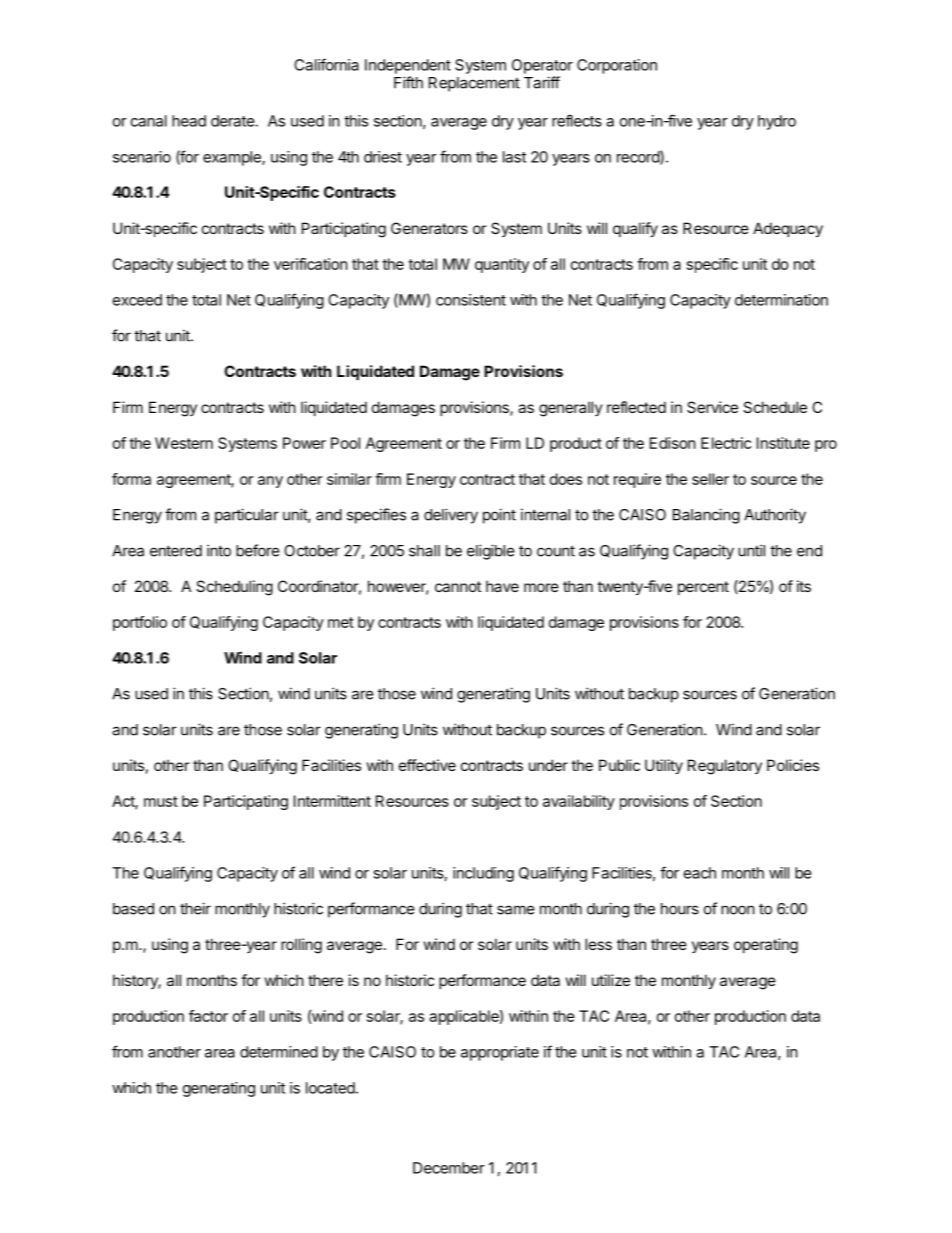 The height and width of the screenshot is (1233, 952). I want to click on percent, so click(703, 588).
